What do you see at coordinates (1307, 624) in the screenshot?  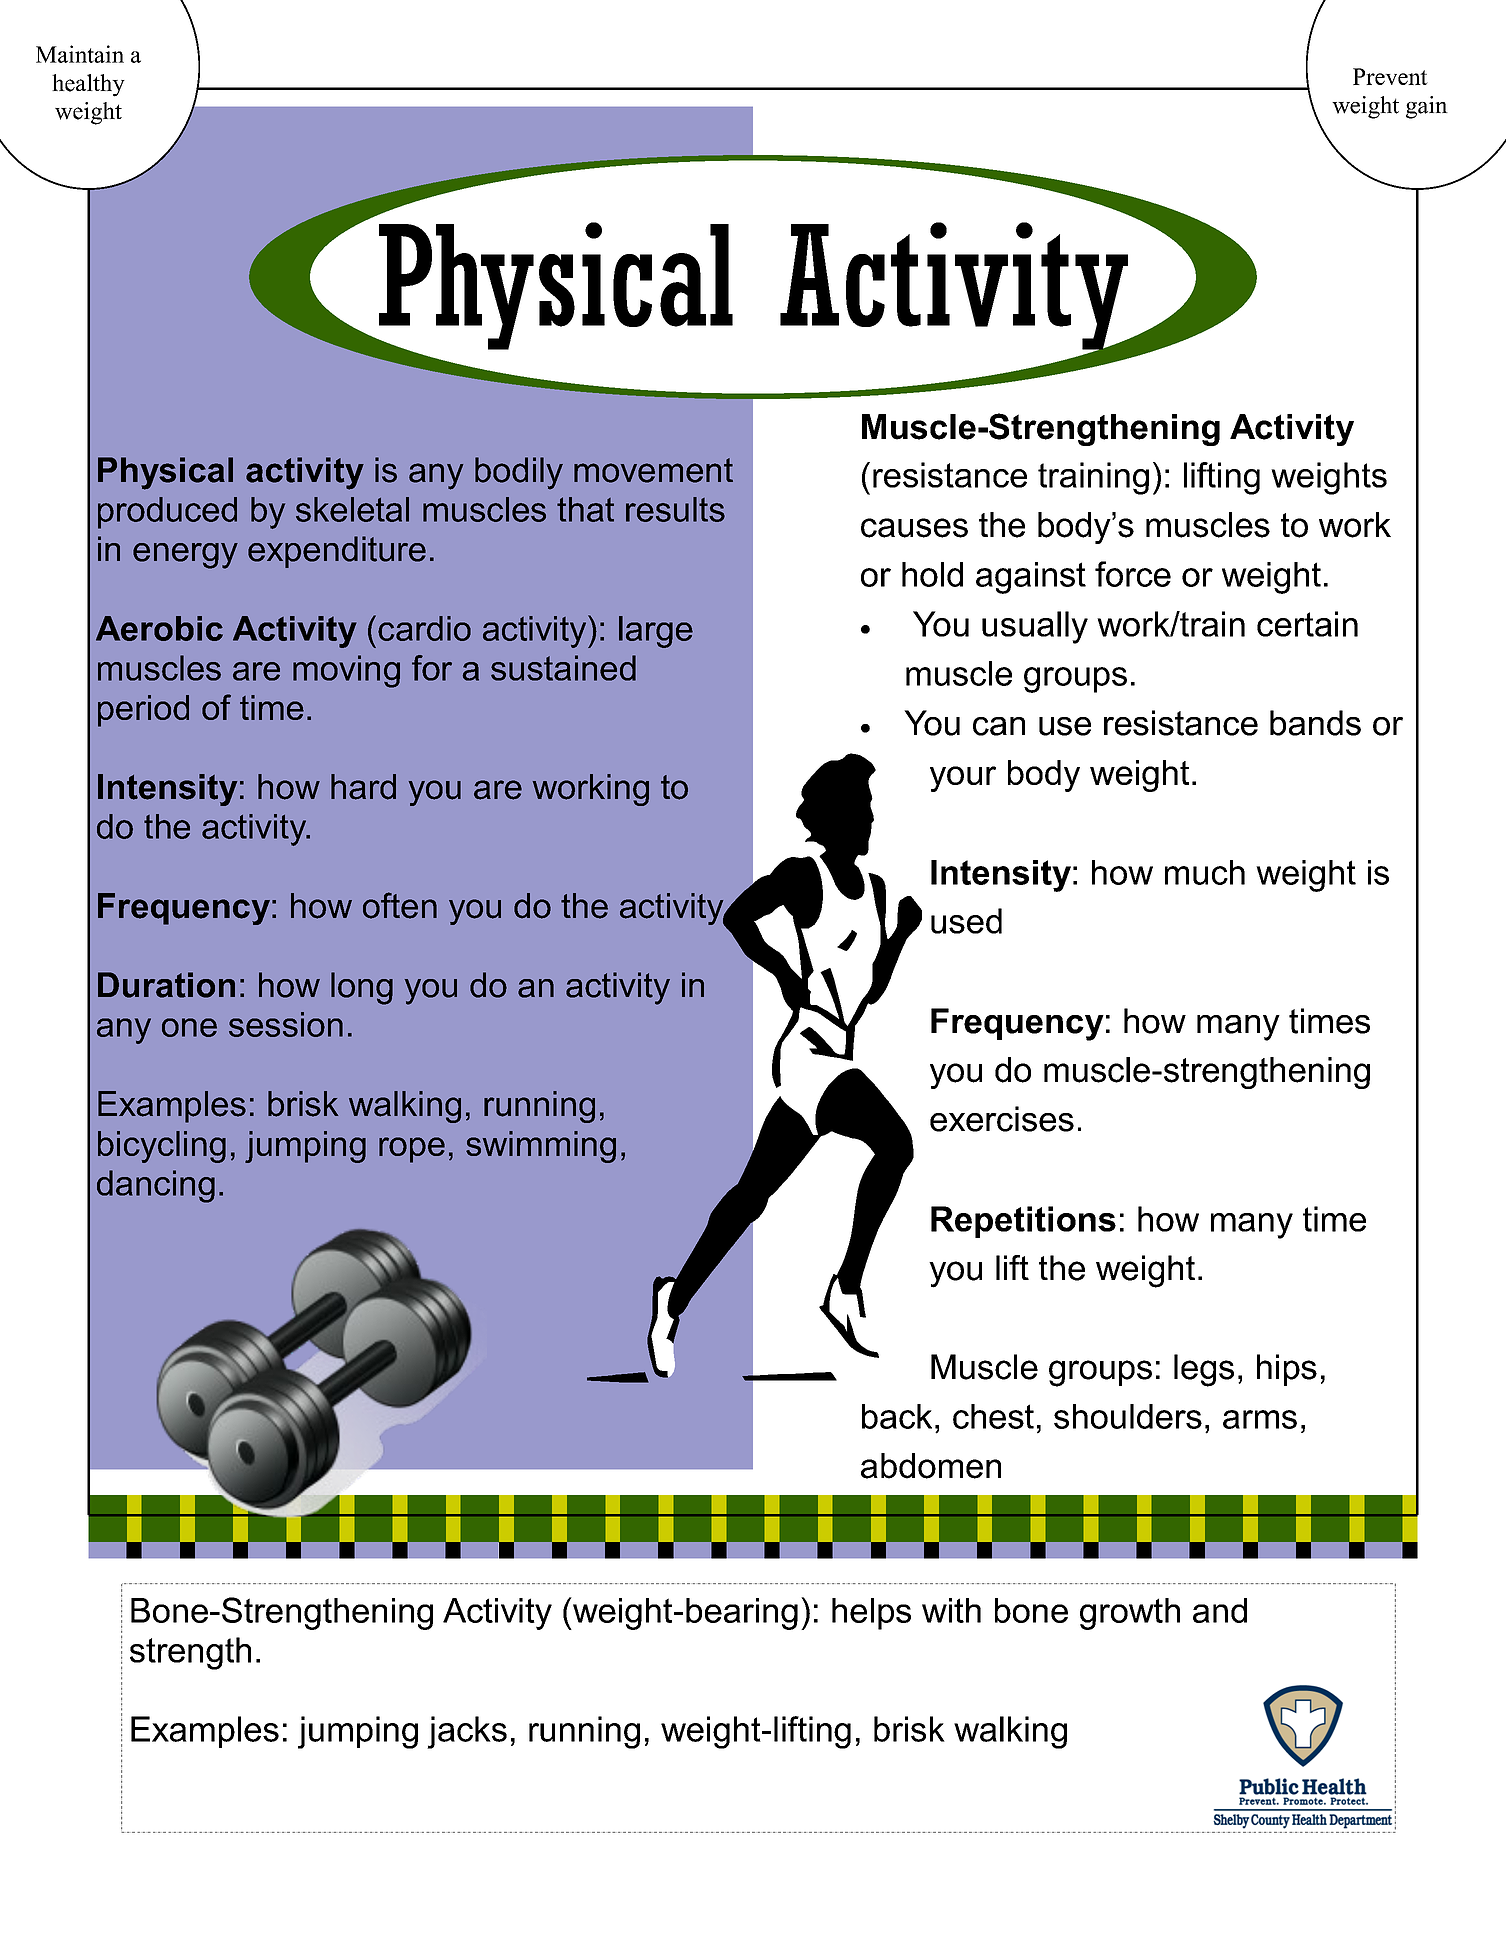 I see `certain` at bounding box center [1307, 624].
